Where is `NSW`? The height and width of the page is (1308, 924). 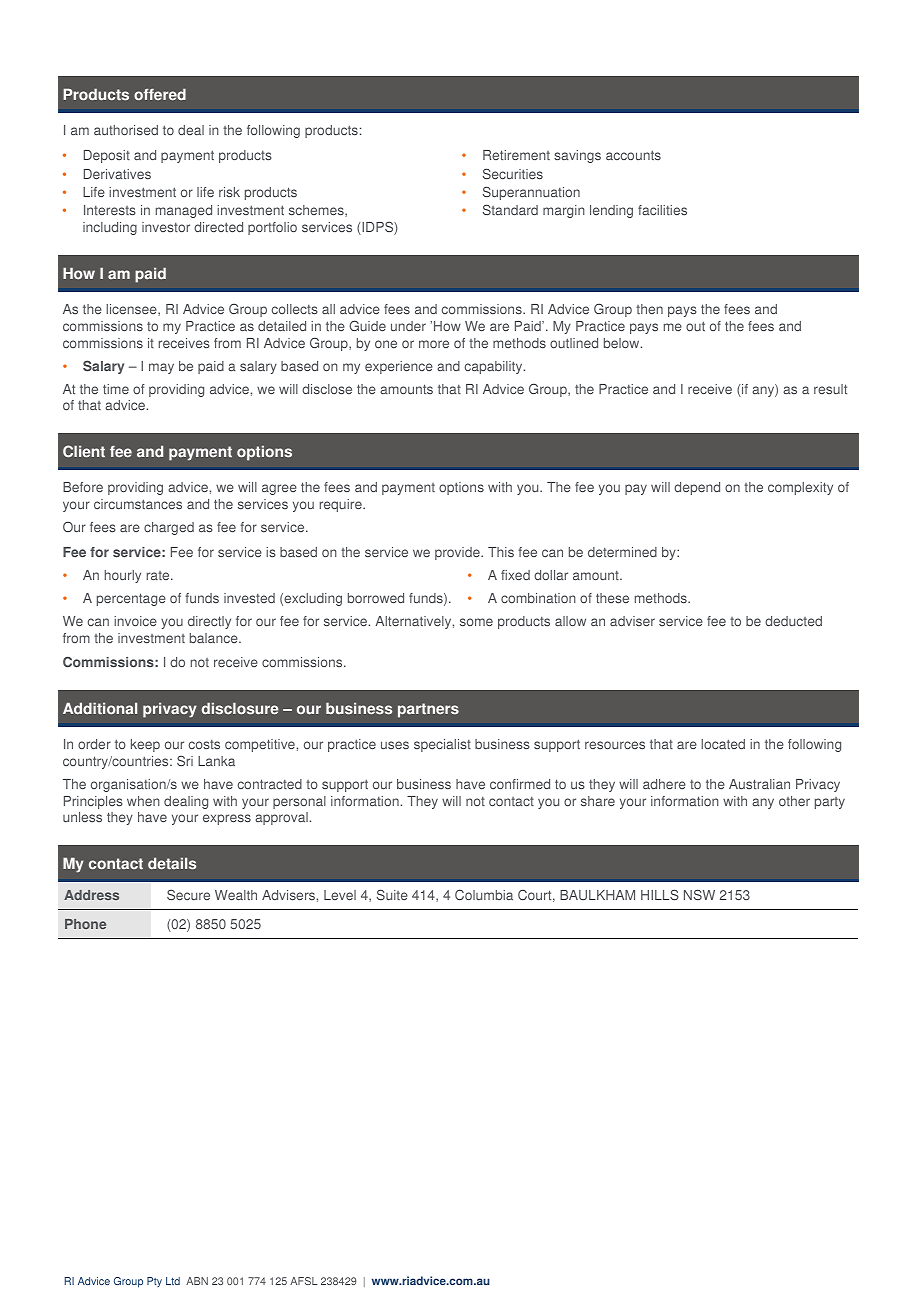 NSW is located at coordinates (699, 894).
